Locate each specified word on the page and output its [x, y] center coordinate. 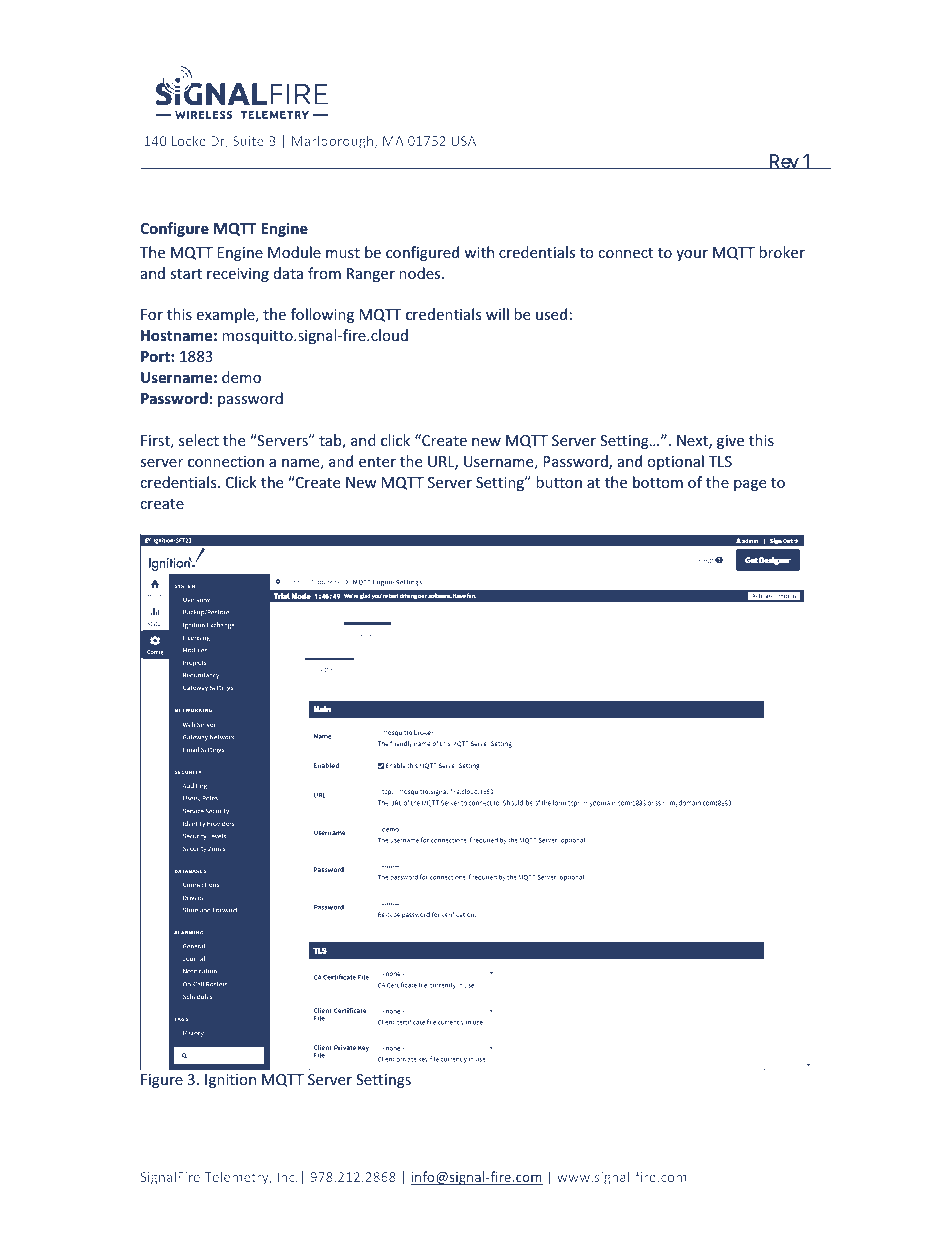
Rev [783, 161]
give [730, 442]
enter [377, 462]
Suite [248, 141]
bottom [658, 482]
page [750, 485]
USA [463, 141]
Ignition [230, 1081]
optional [675, 462]
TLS [720, 461]
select [199, 440]
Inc [287, 1177]
